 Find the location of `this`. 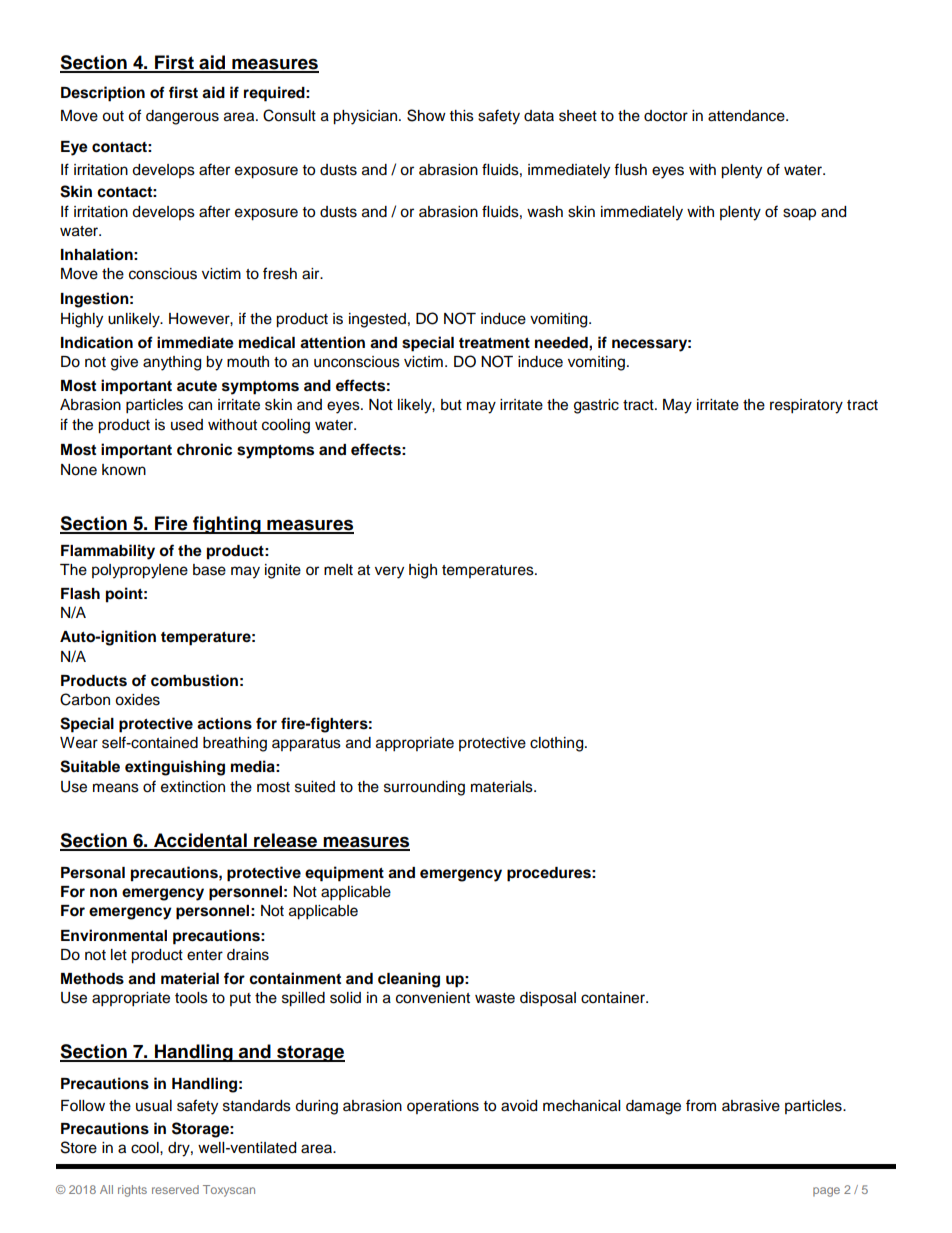

this is located at coordinates (462, 116).
